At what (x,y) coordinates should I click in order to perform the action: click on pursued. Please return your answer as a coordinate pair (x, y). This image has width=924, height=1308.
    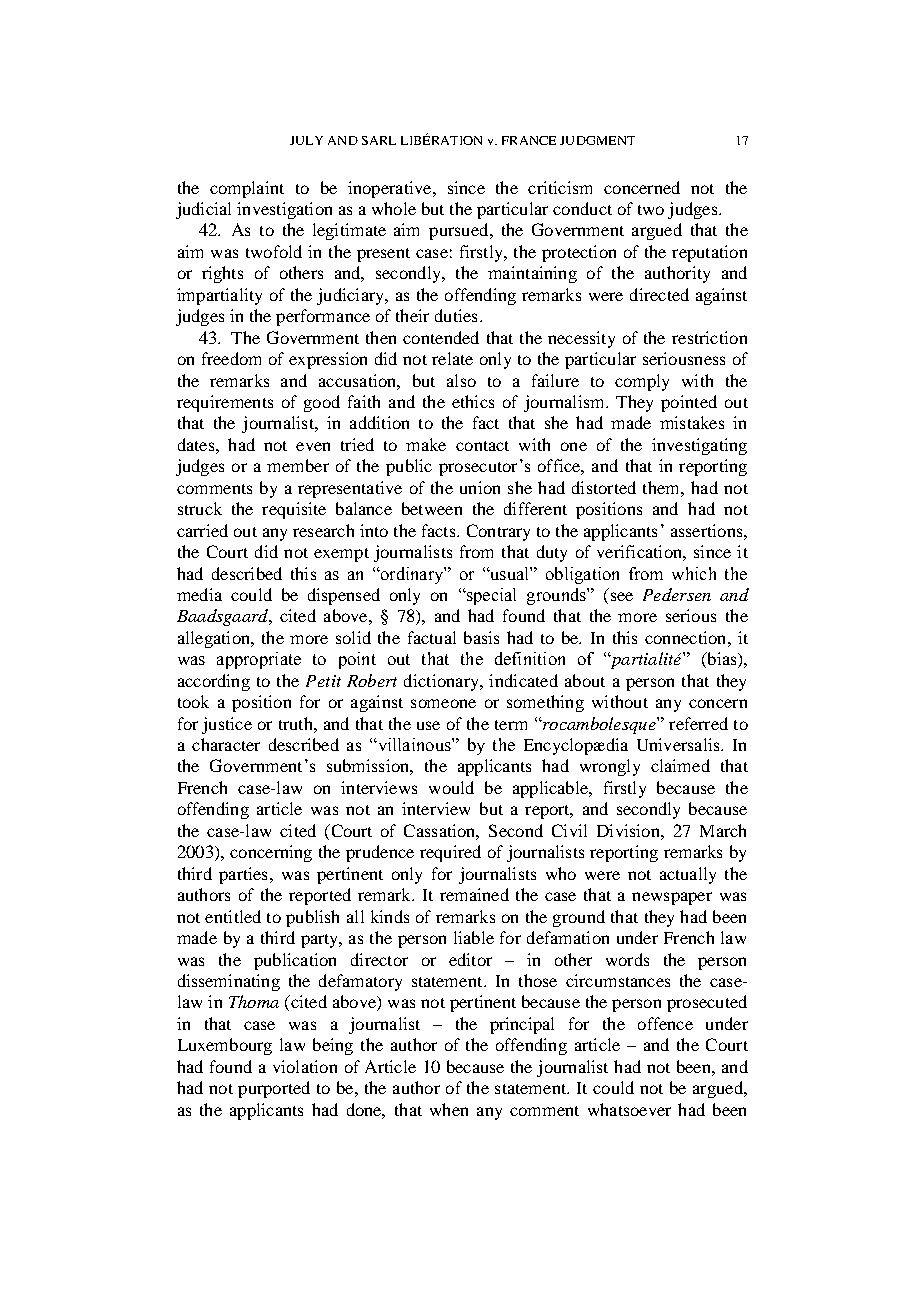
    Looking at the image, I should click on (460, 231).
